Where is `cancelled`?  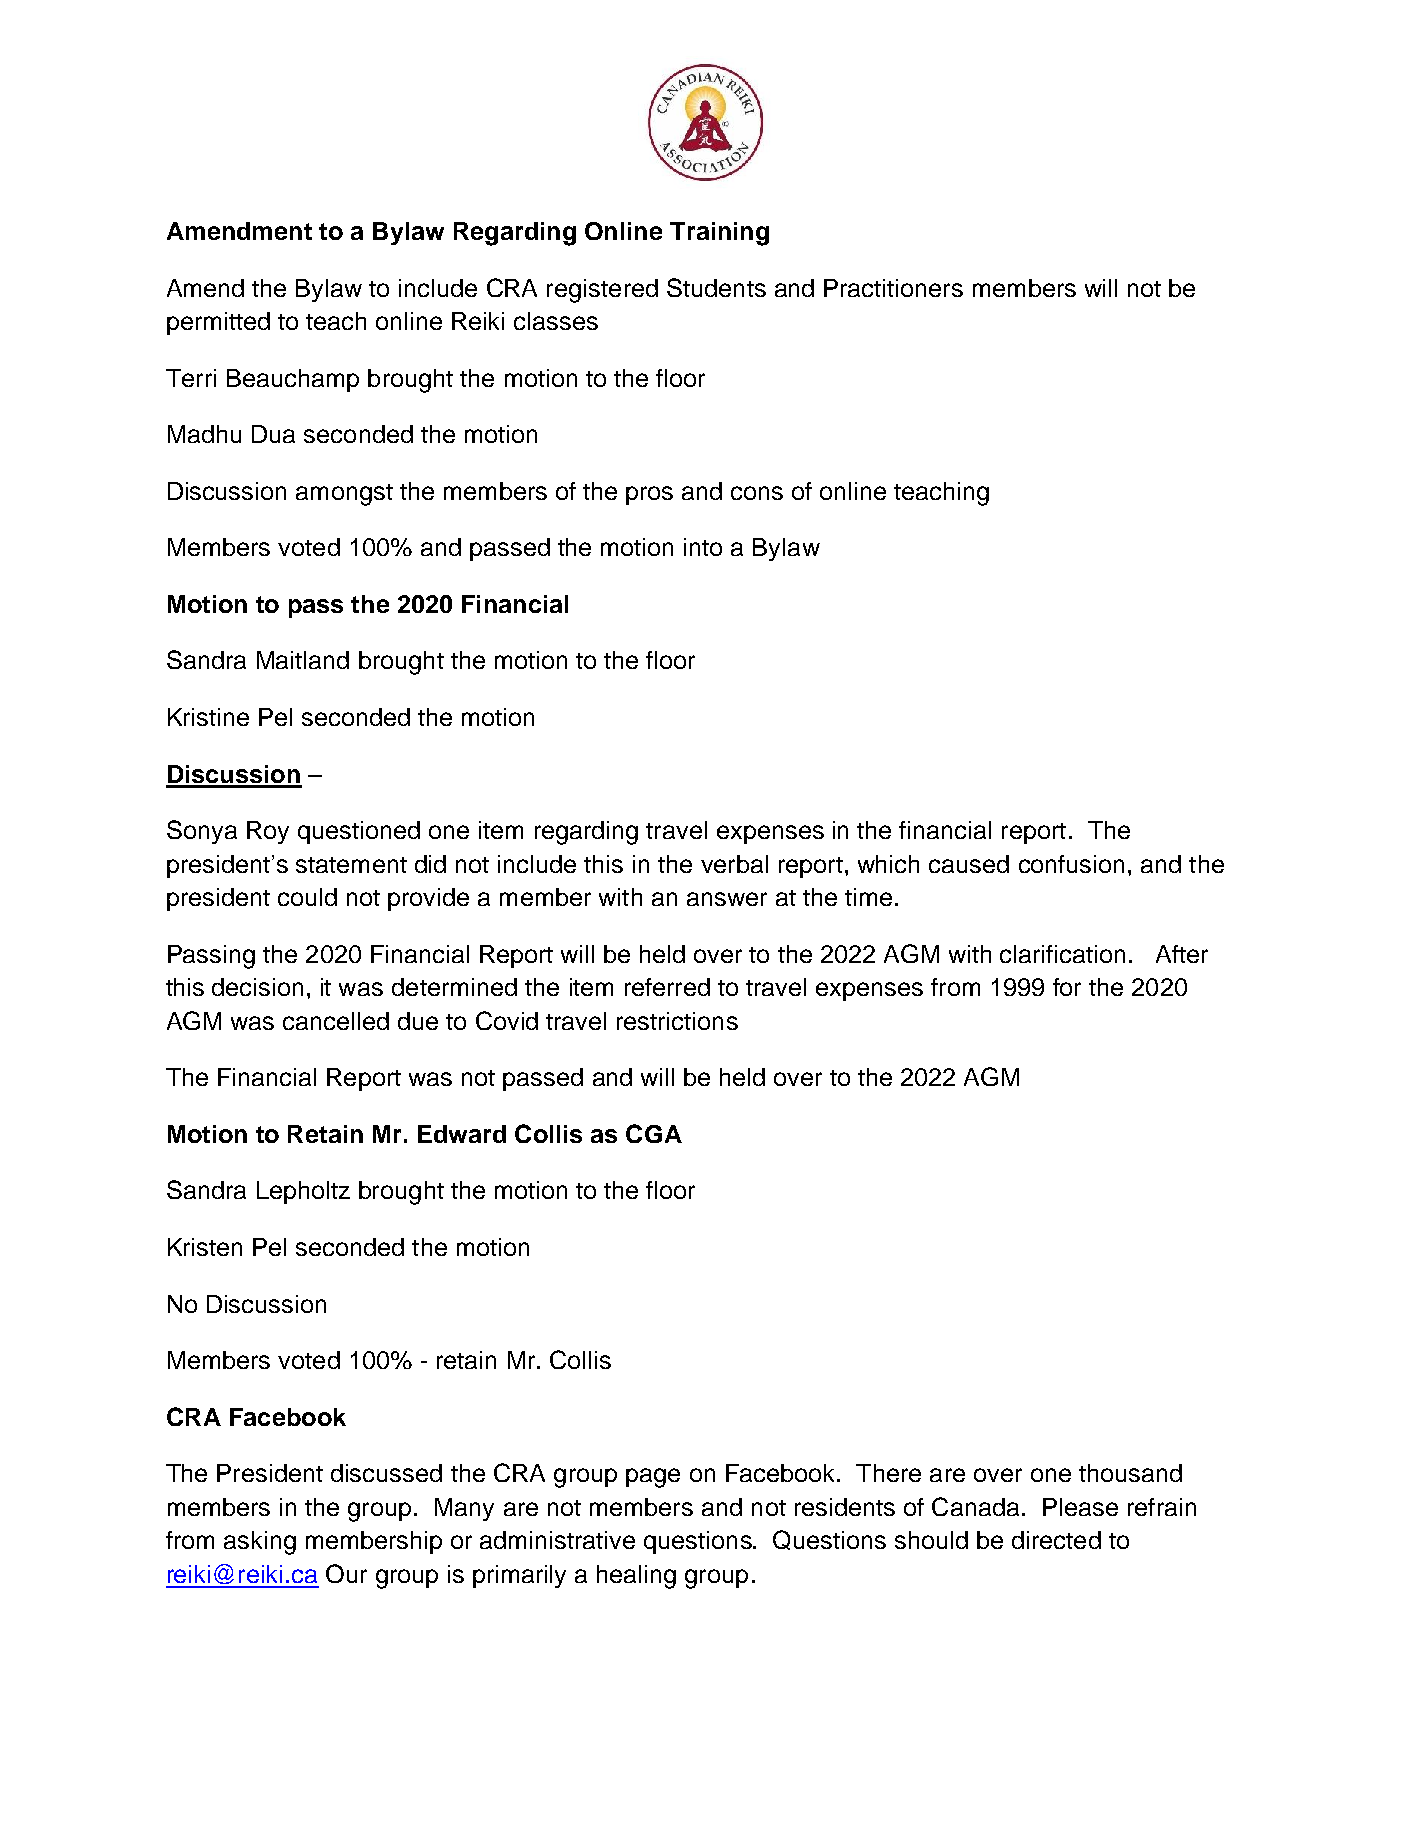 cancelled is located at coordinates (336, 1021).
